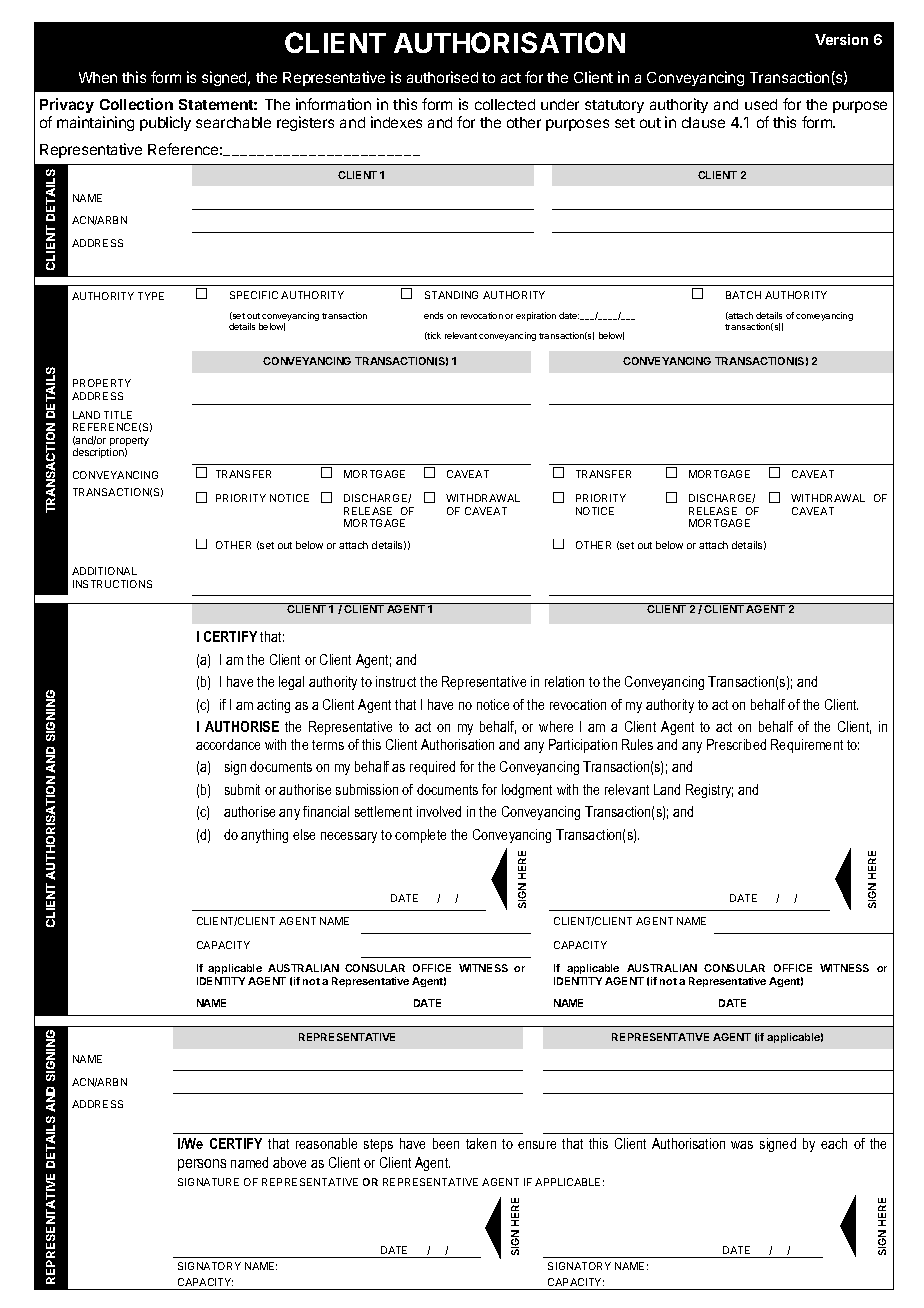 The height and width of the document is (1308, 924). I want to click on persons, so click(202, 1165).
